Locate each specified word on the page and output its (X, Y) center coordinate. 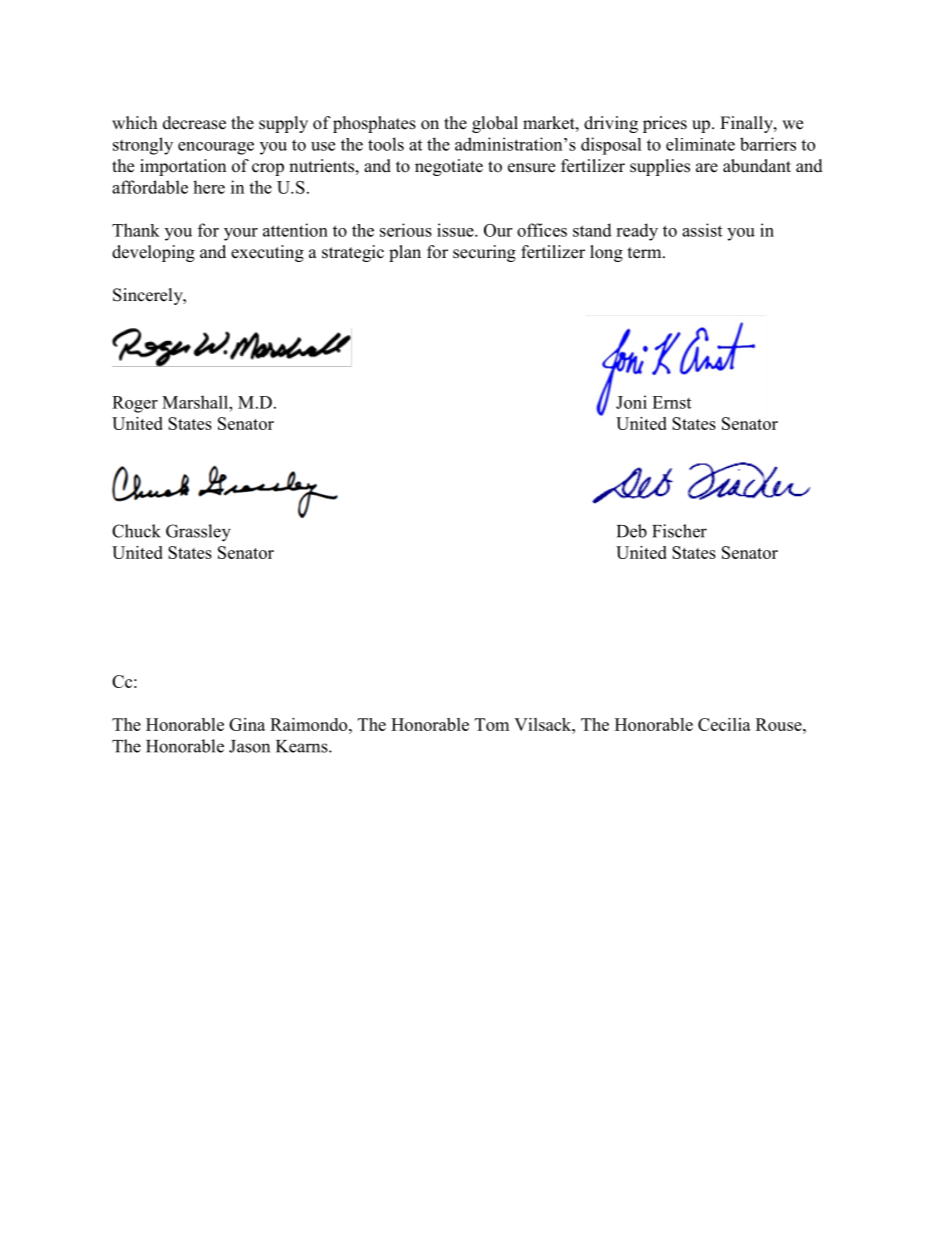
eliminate (700, 144)
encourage (216, 148)
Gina (247, 724)
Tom (492, 724)
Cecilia (724, 724)
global (495, 124)
